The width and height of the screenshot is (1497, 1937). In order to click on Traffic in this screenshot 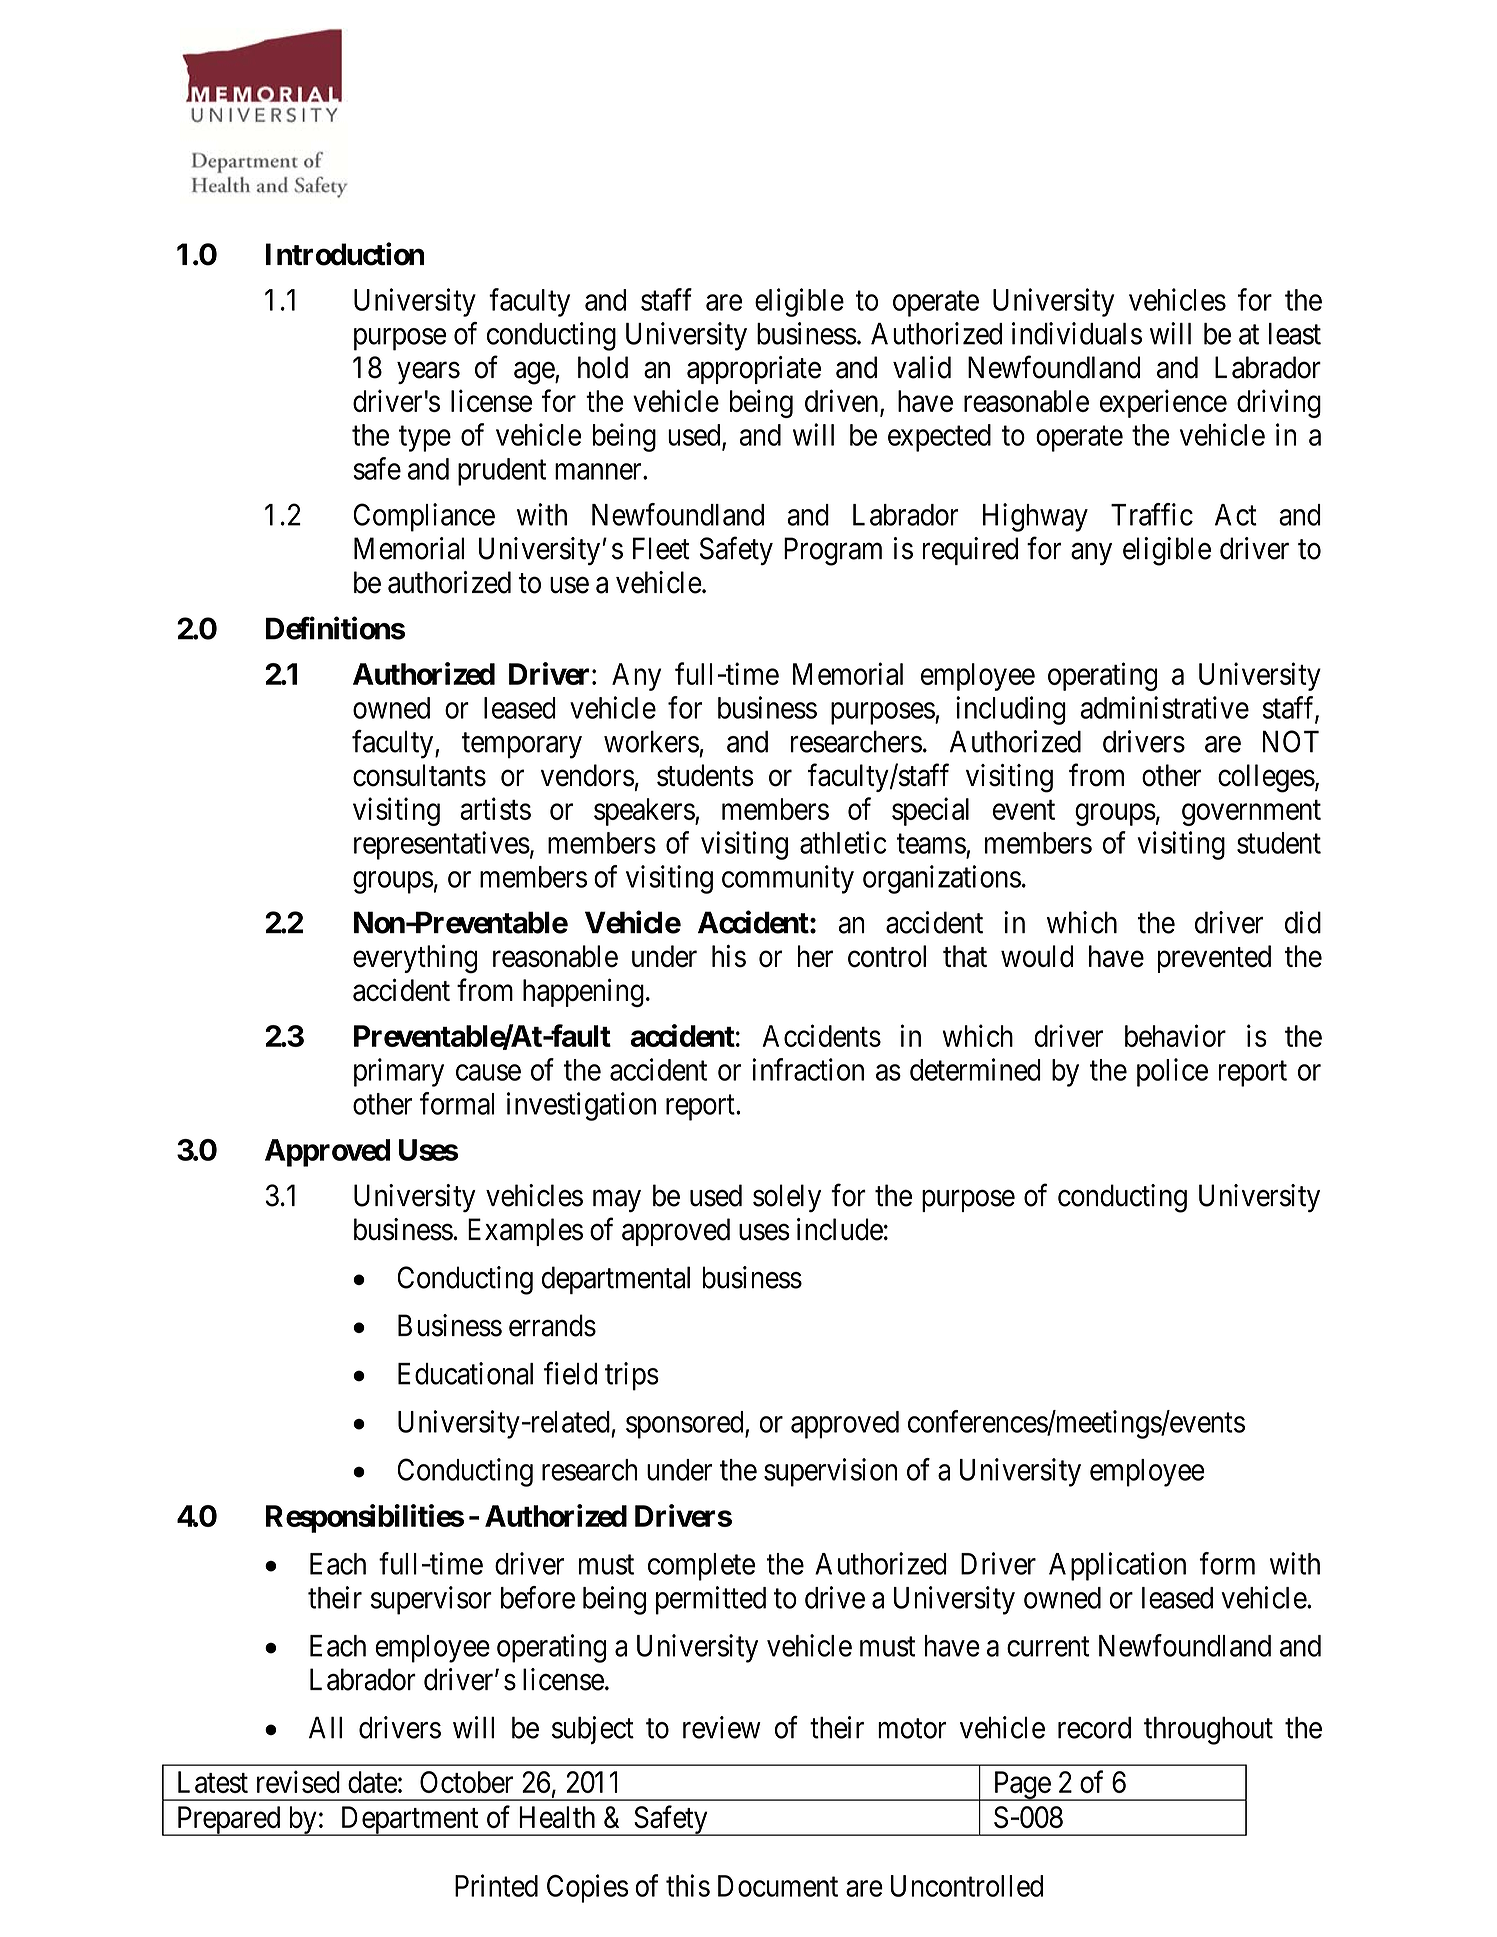, I will do `click(1152, 514)`.
